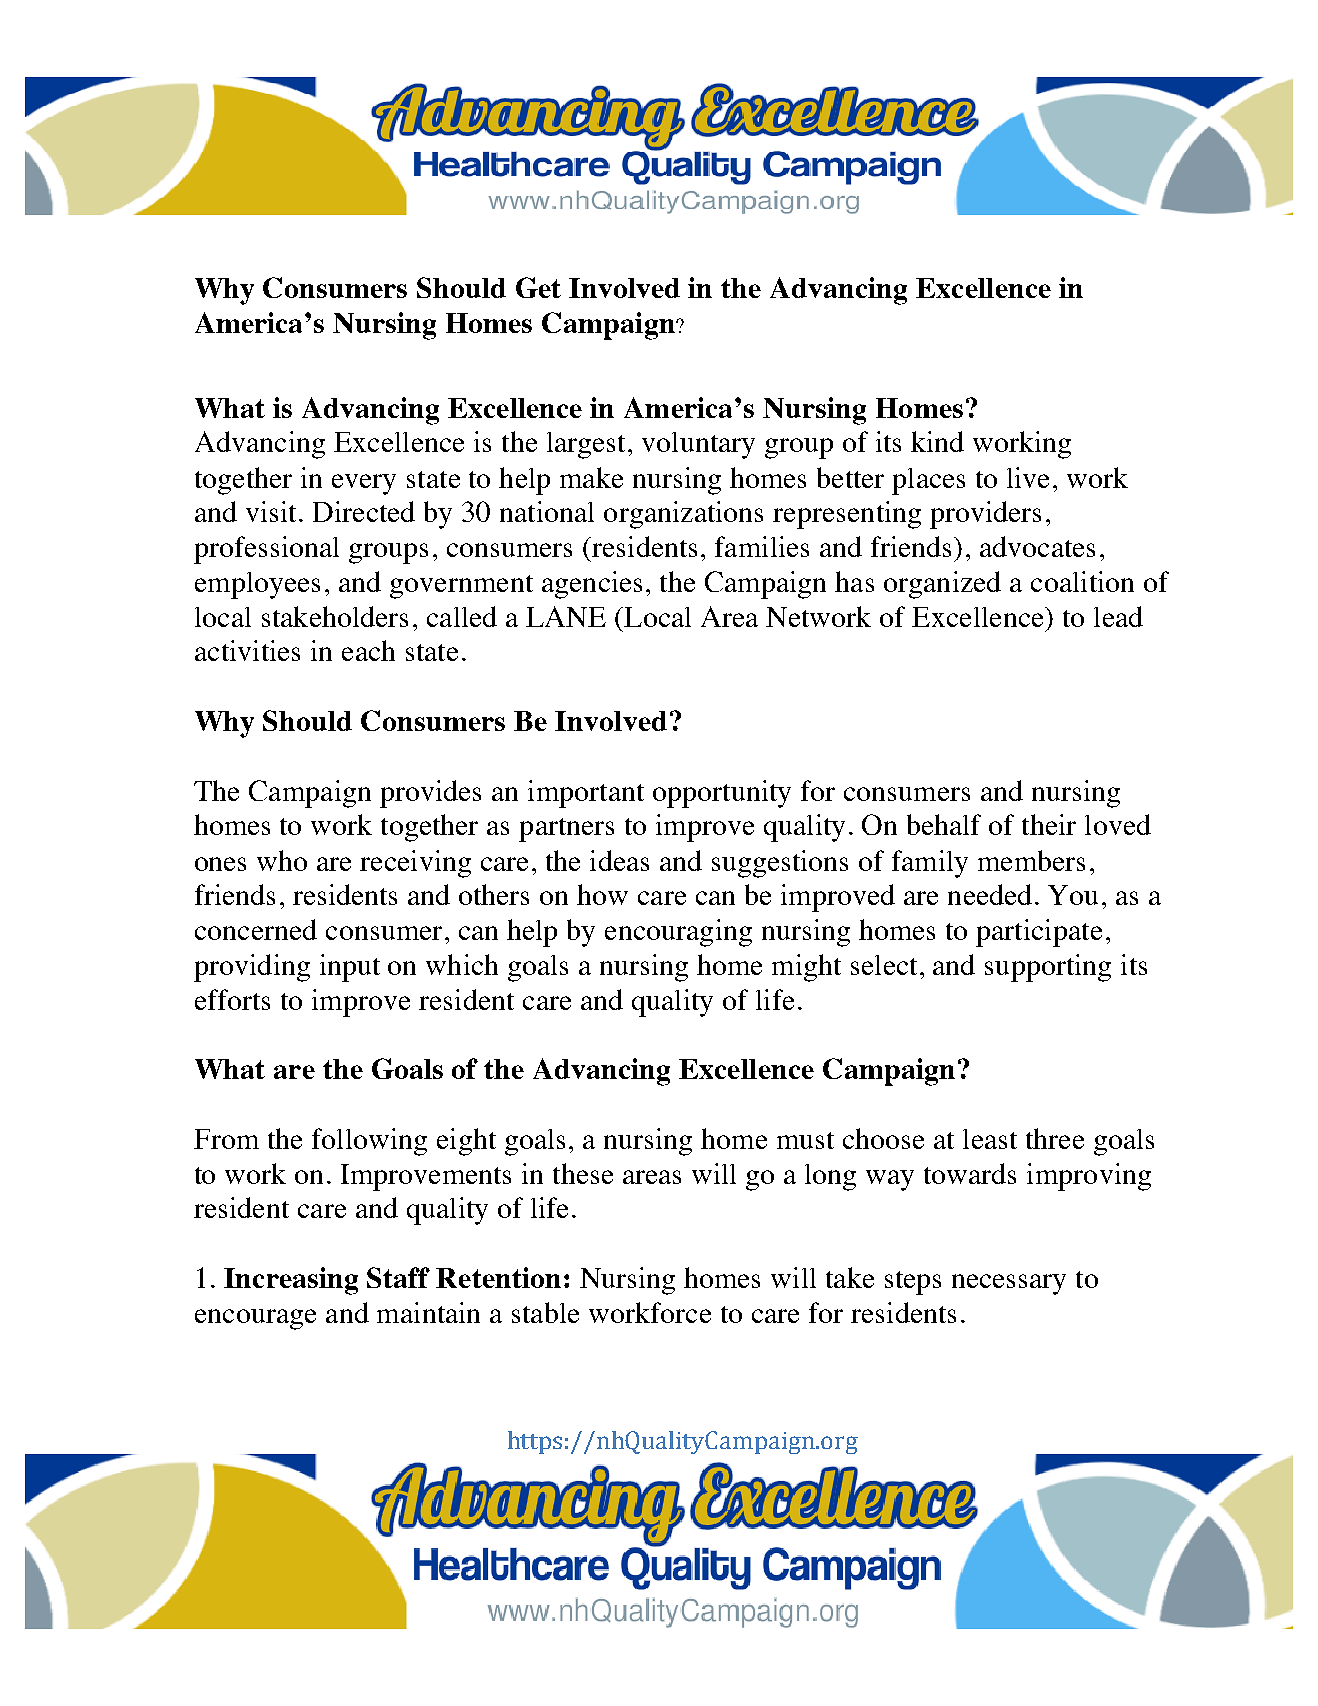 The width and height of the page is (1318, 1706). I want to click on provides, so click(430, 794).
